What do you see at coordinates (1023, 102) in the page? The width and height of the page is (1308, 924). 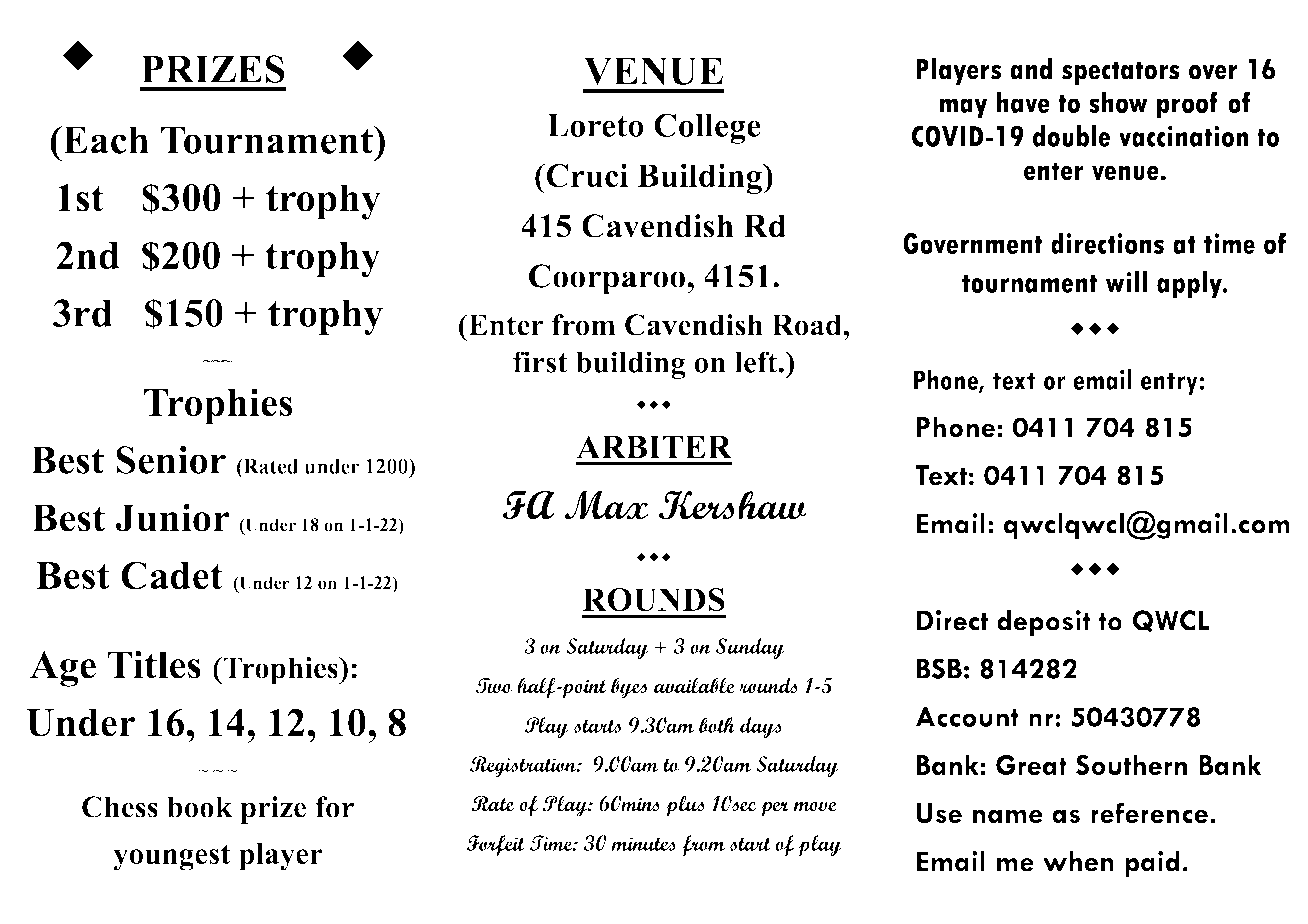 I see `have` at bounding box center [1023, 102].
